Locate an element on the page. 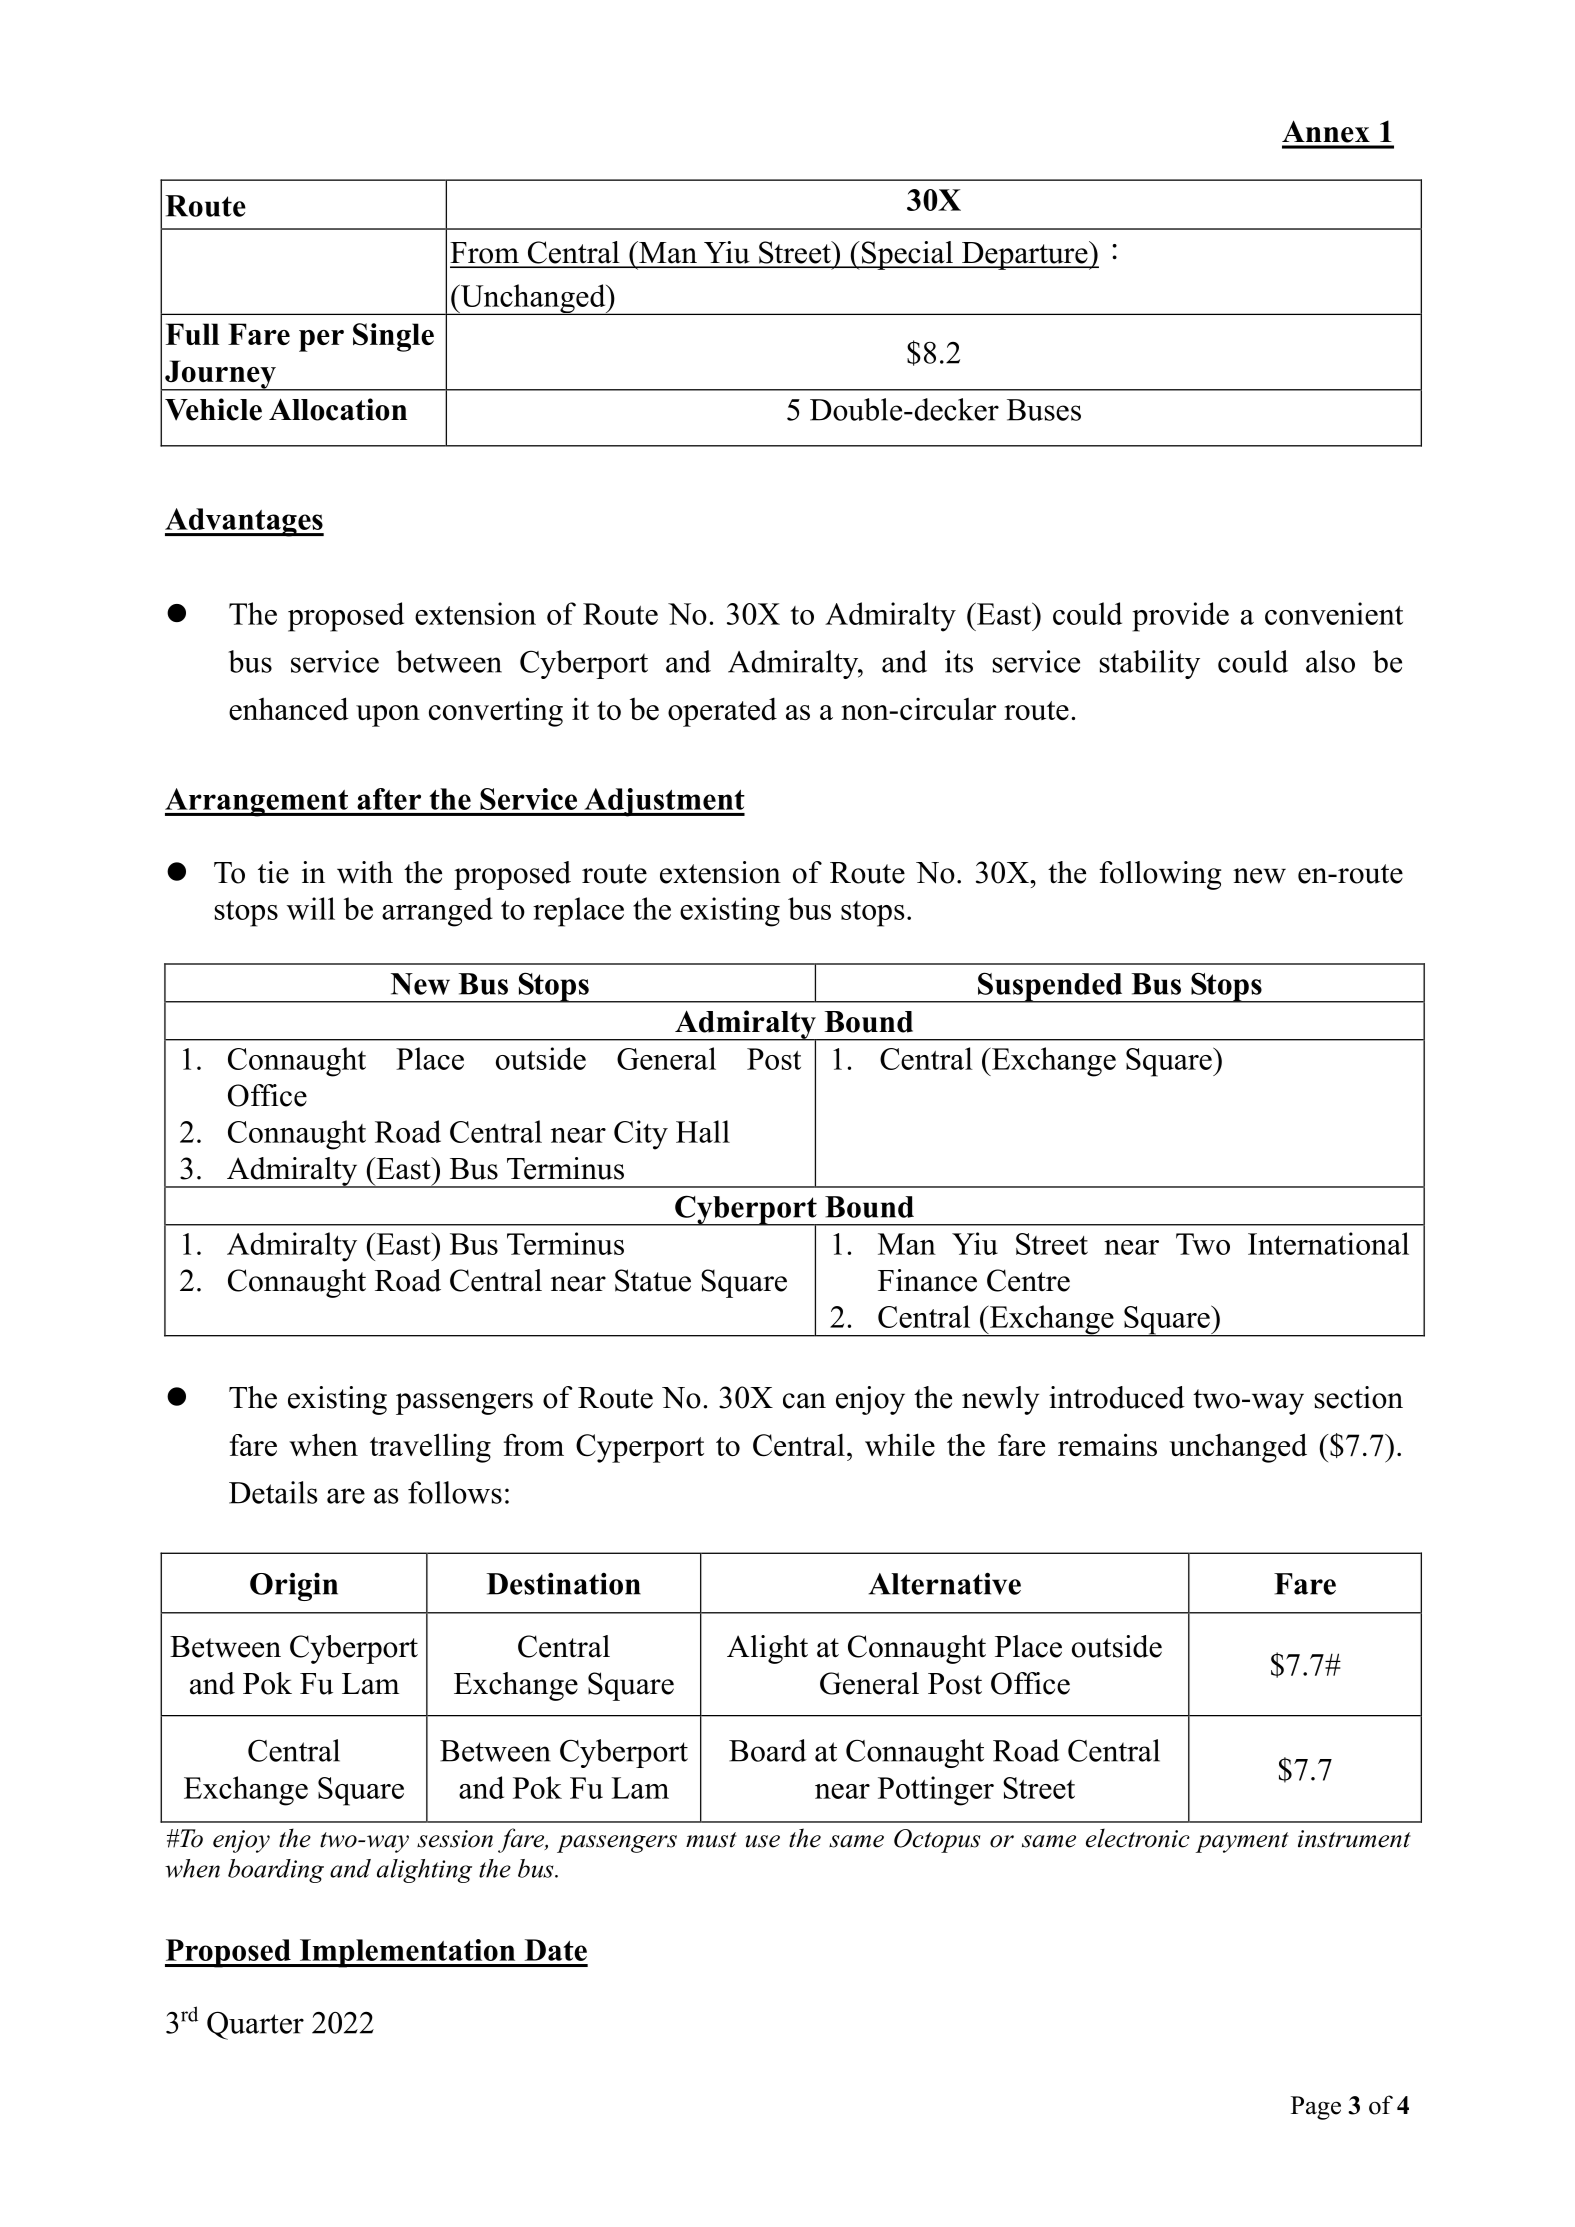 The image size is (1575, 2227). Buses is located at coordinates (1044, 410).
